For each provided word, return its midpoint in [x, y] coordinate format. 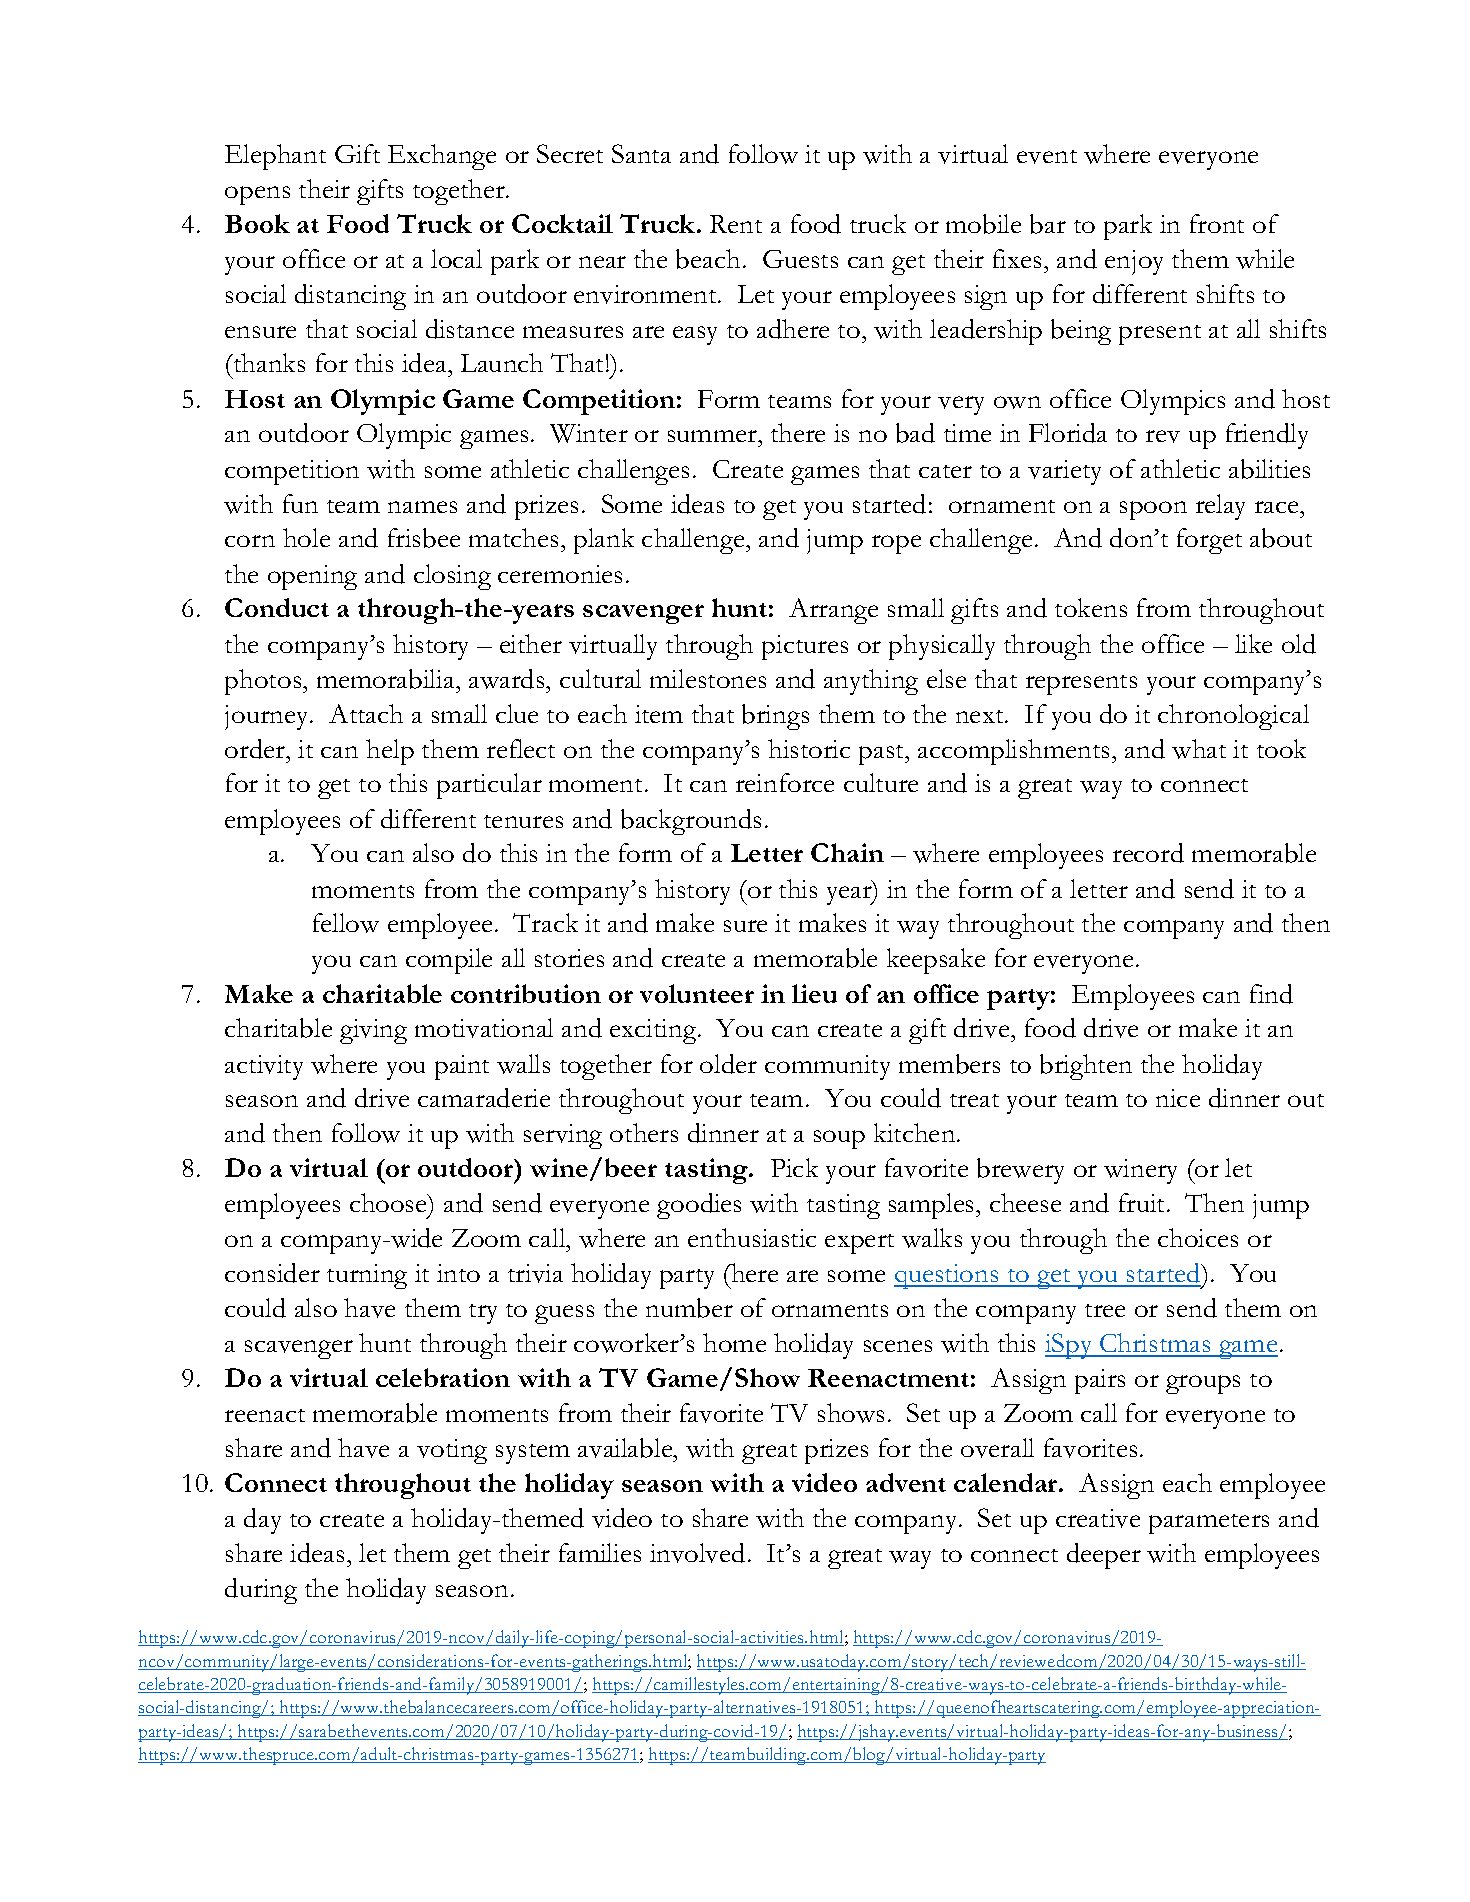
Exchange [442, 157]
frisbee [424, 538]
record [1148, 853]
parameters [1209, 1524]
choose [389, 1202]
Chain [847, 852]
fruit [1143, 1202]
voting [452, 1451]
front [1217, 223]
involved [697, 1553]
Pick [794, 1167]
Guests [800, 259]
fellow [346, 923]
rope [896, 544]
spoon [1153, 510]
